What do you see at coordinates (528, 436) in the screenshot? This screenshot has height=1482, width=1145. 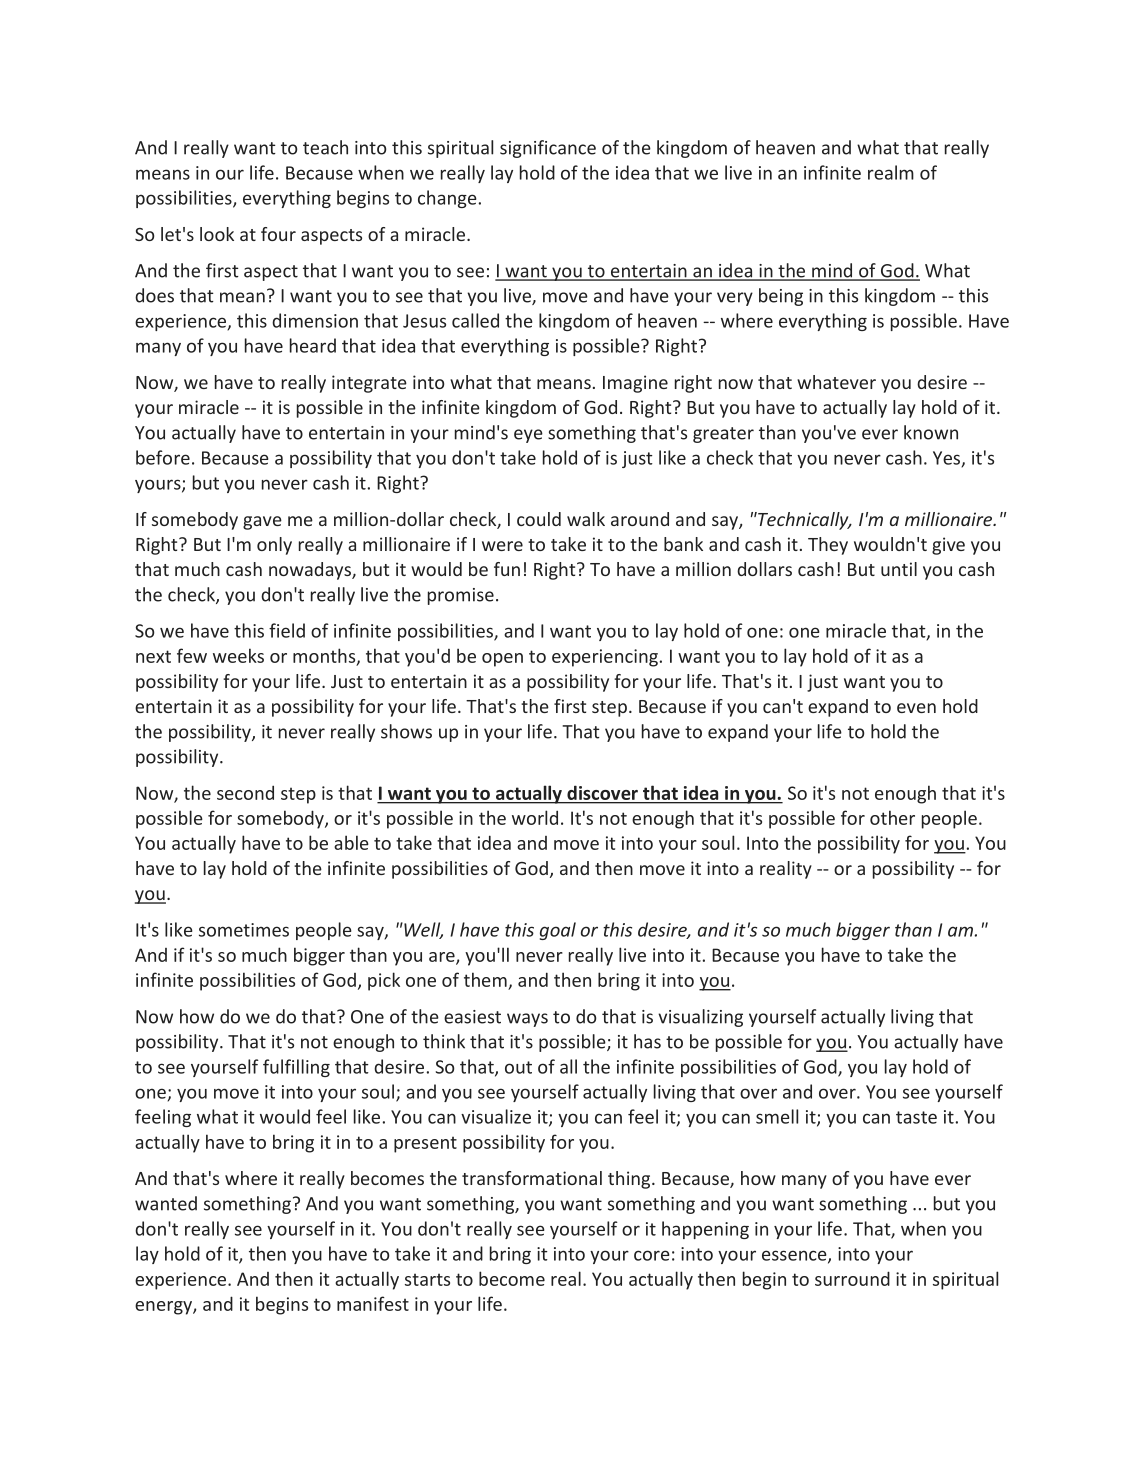 I see `eye` at bounding box center [528, 436].
